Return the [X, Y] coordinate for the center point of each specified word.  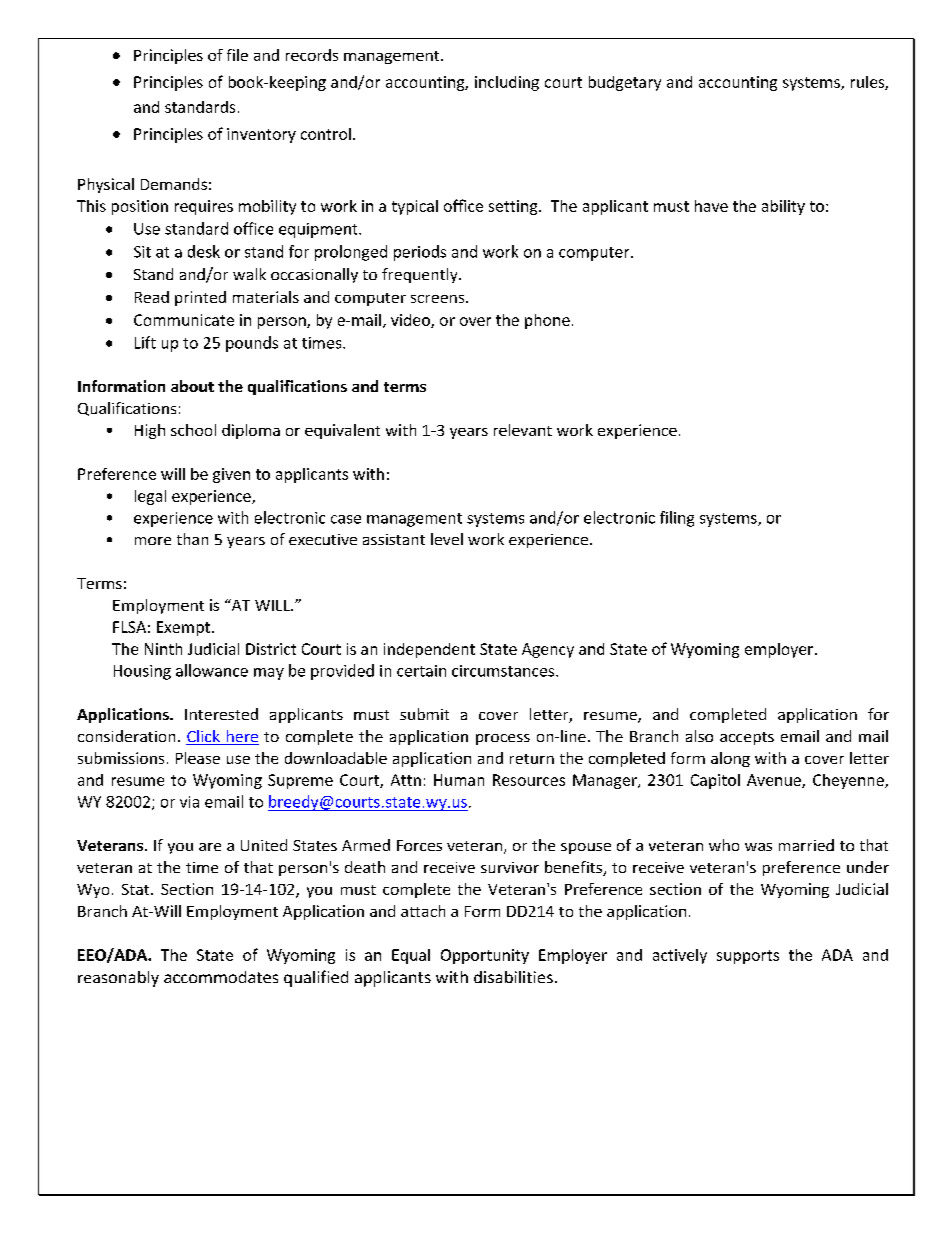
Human [459, 780]
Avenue [775, 781]
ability [783, 207]
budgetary [625, 83]
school [193, 430]
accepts [747, 738]
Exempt [183, 628]
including [507, 83]
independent [429, 650]
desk [204, 251]
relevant [523, 430]
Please [198, 758]
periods [420, 253]
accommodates [221, 977]
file [237, 55]
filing [677, 519]
